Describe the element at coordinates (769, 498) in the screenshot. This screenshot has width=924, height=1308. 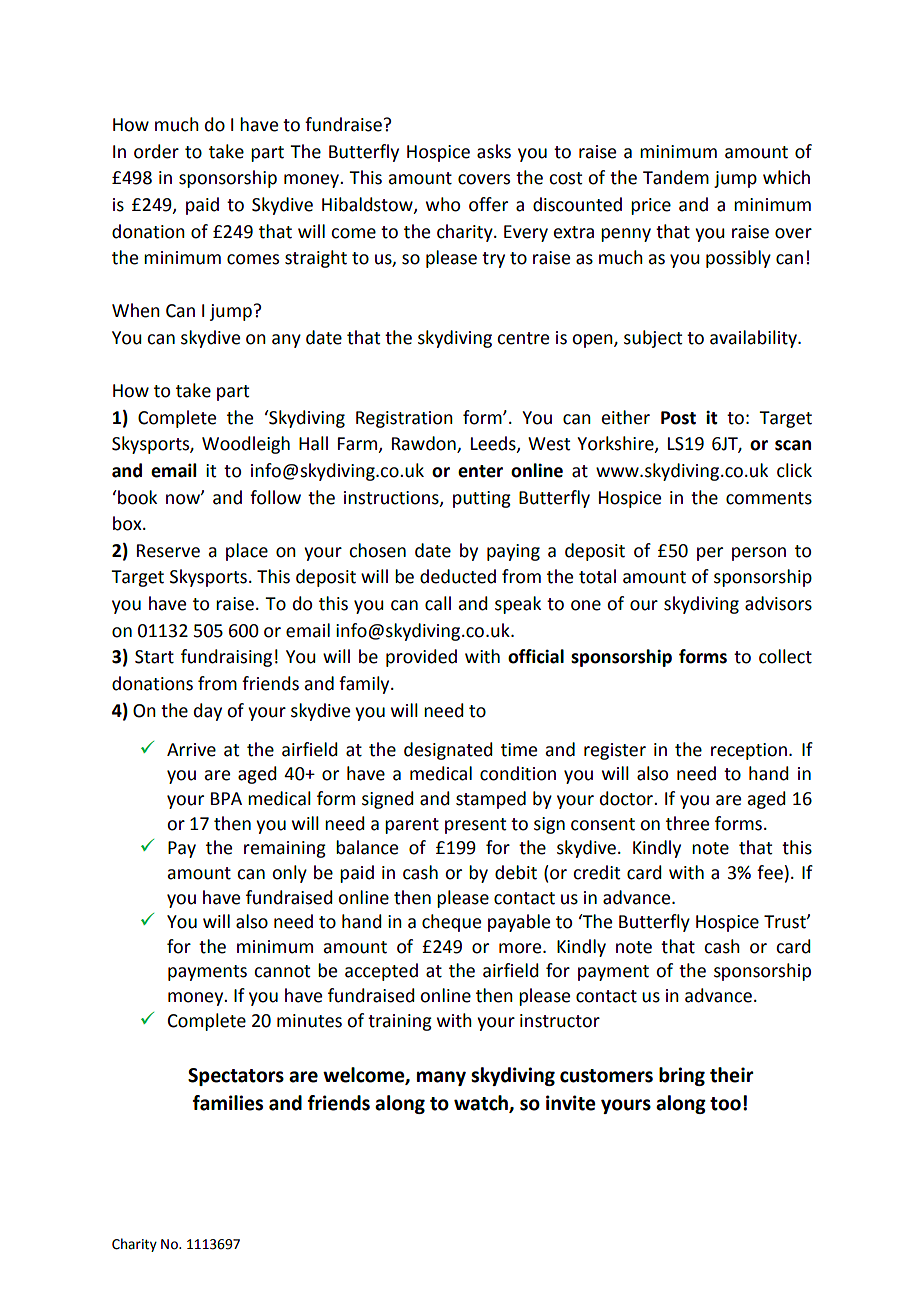
I see `comments` at that location.
